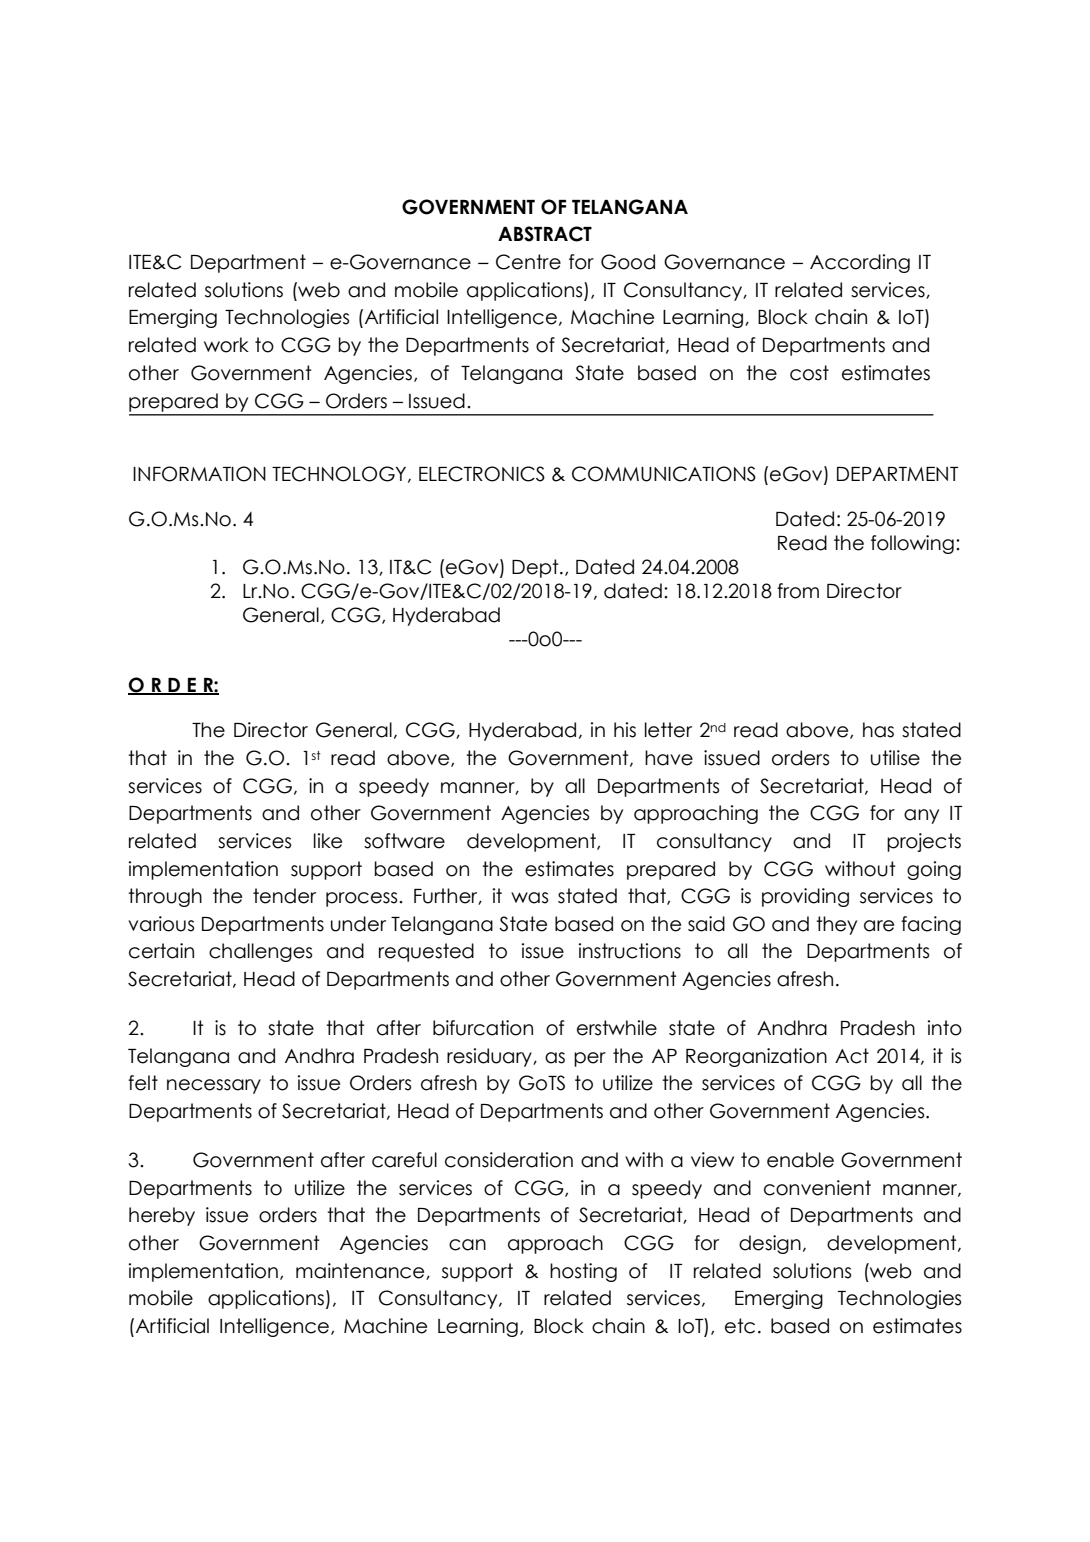  Describe the element at coordinates (912, 544) in the page. I see `following` at that location.
